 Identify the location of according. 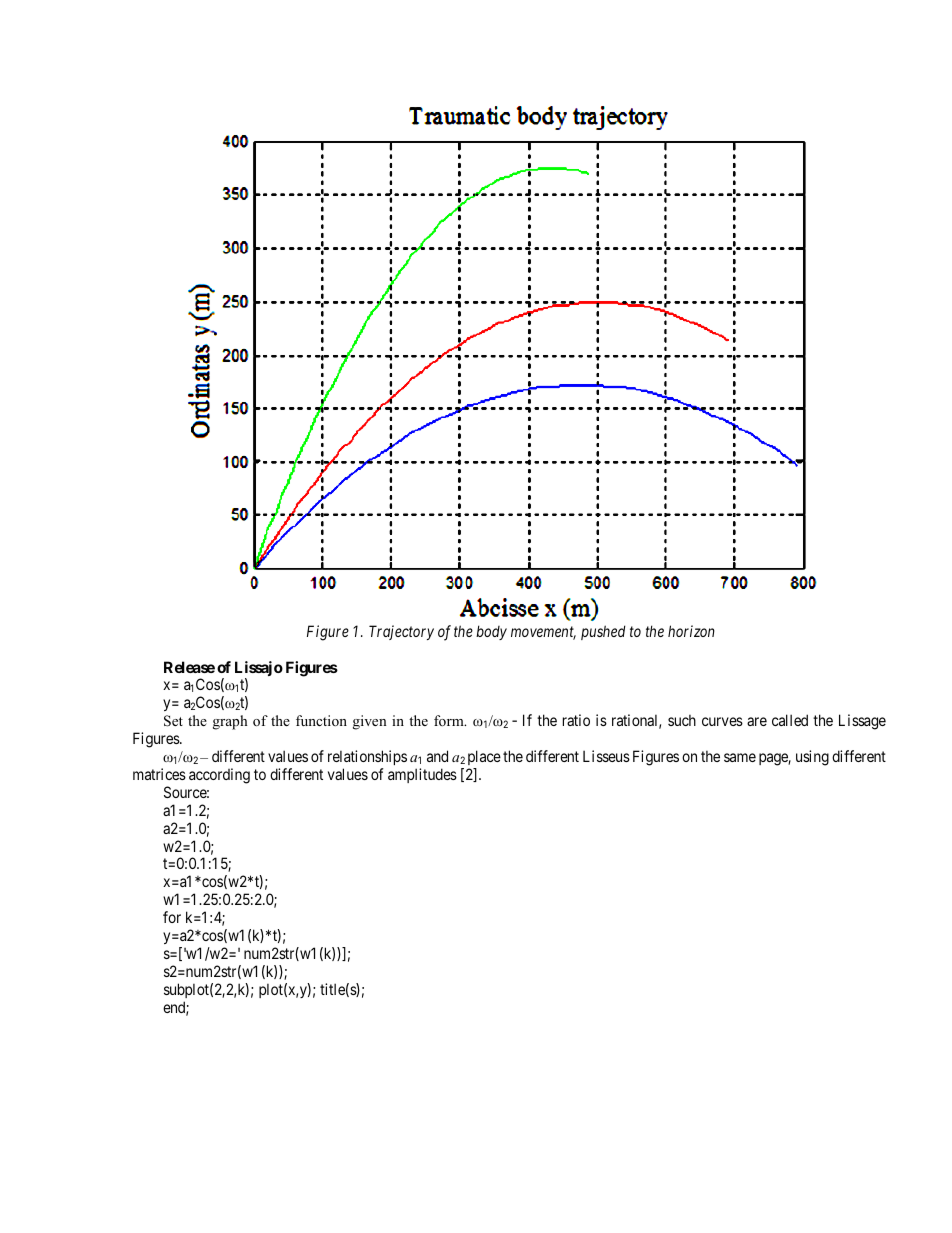
(219, 776).
